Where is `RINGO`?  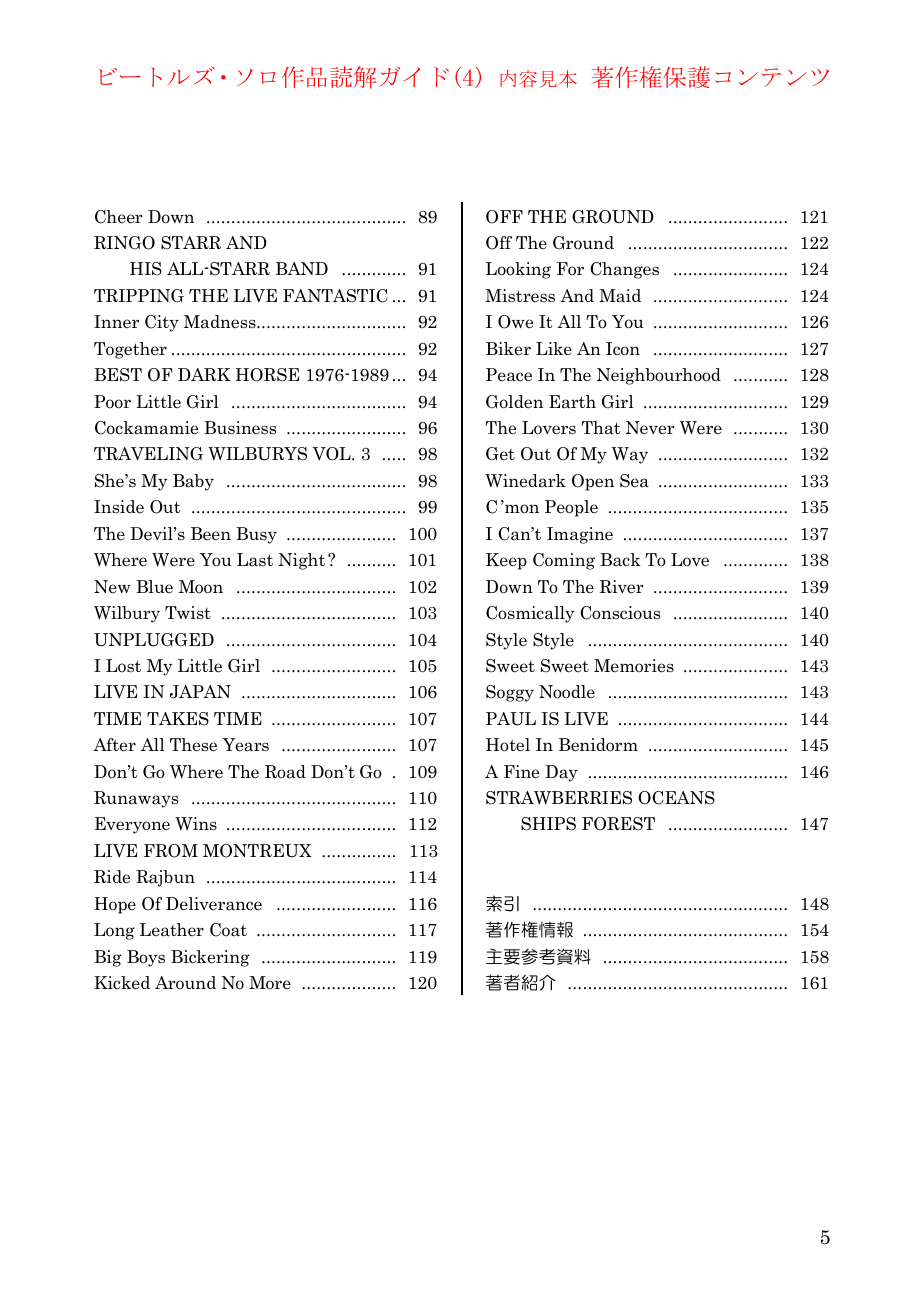 RINGO is located at coordinates (124, 243).
